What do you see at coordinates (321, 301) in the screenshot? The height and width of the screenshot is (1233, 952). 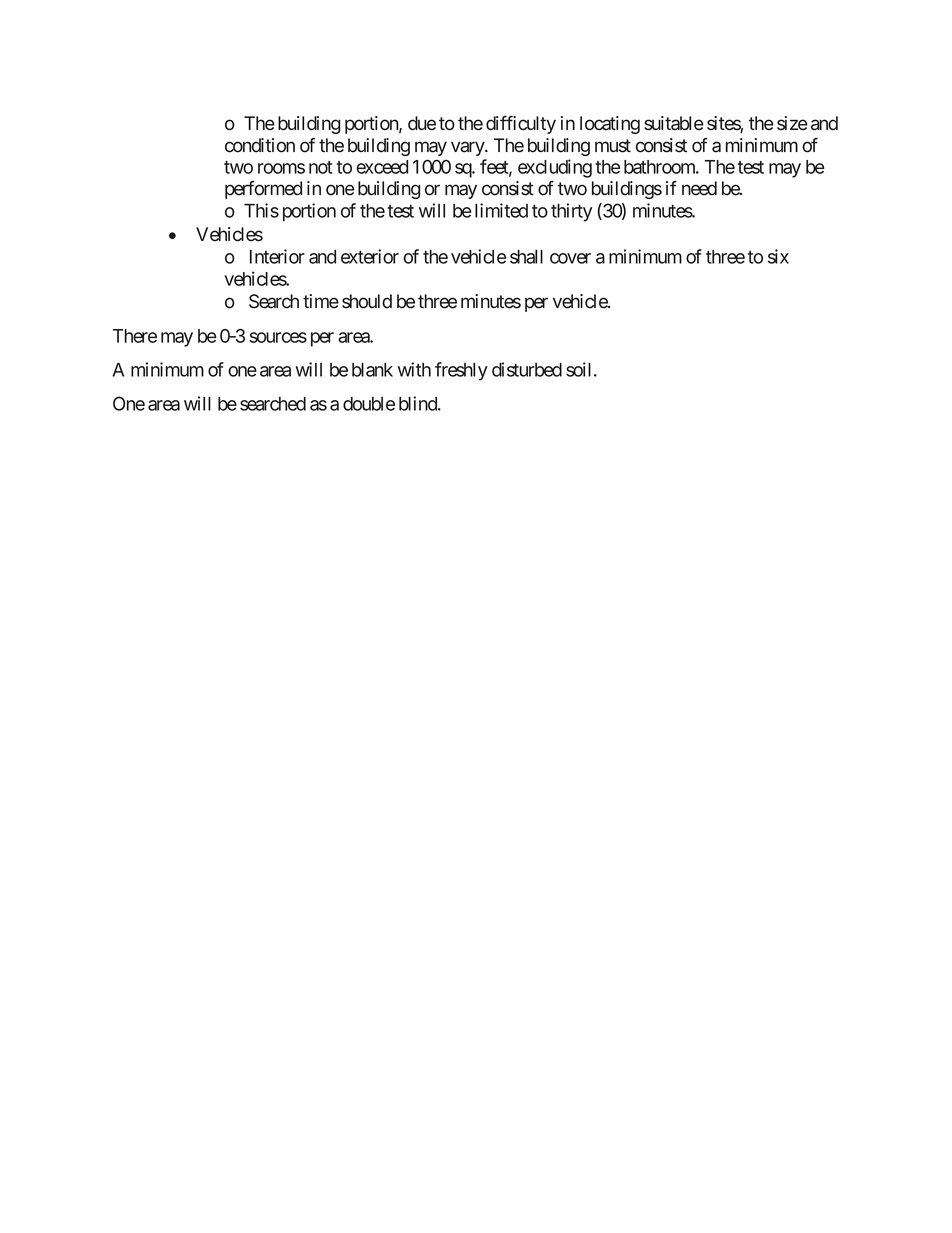 I see `time` at bounding box center [321, 301].
